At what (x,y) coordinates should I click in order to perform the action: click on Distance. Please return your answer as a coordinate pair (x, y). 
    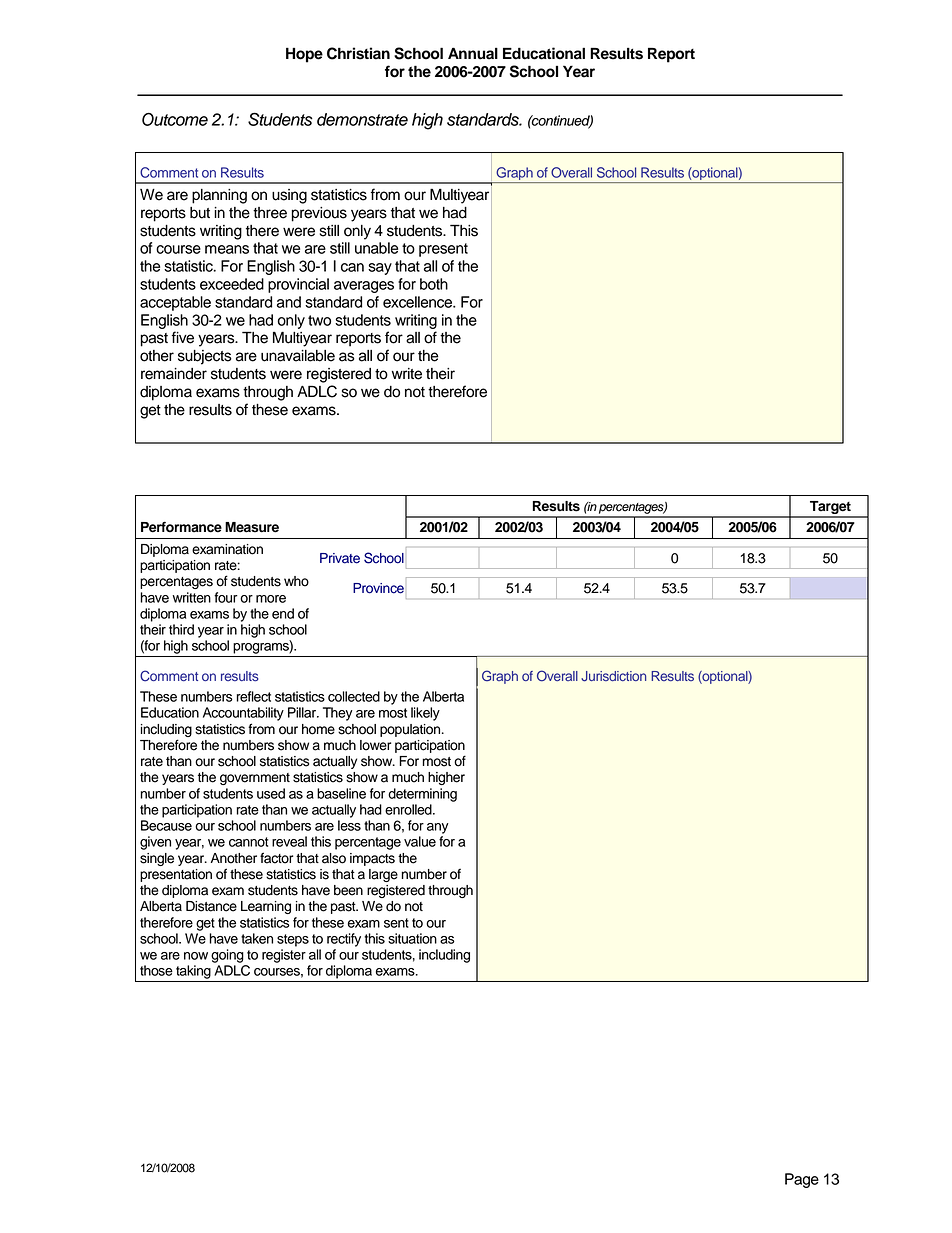
    Looking at the image, I should click on (211, 906).
